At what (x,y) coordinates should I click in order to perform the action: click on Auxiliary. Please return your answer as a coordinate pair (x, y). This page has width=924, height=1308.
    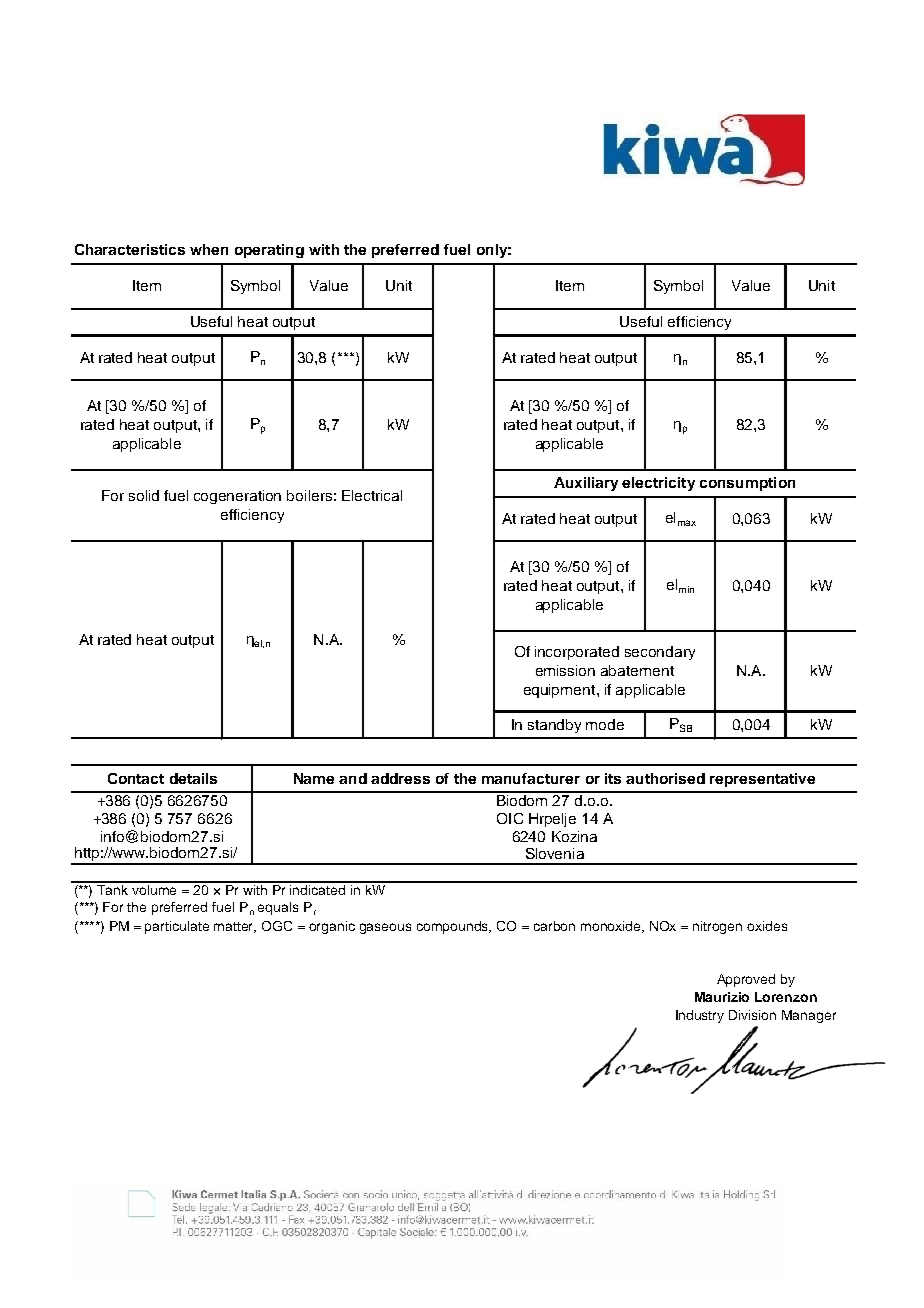
    Looking at the image, I should click on (586, 484).
